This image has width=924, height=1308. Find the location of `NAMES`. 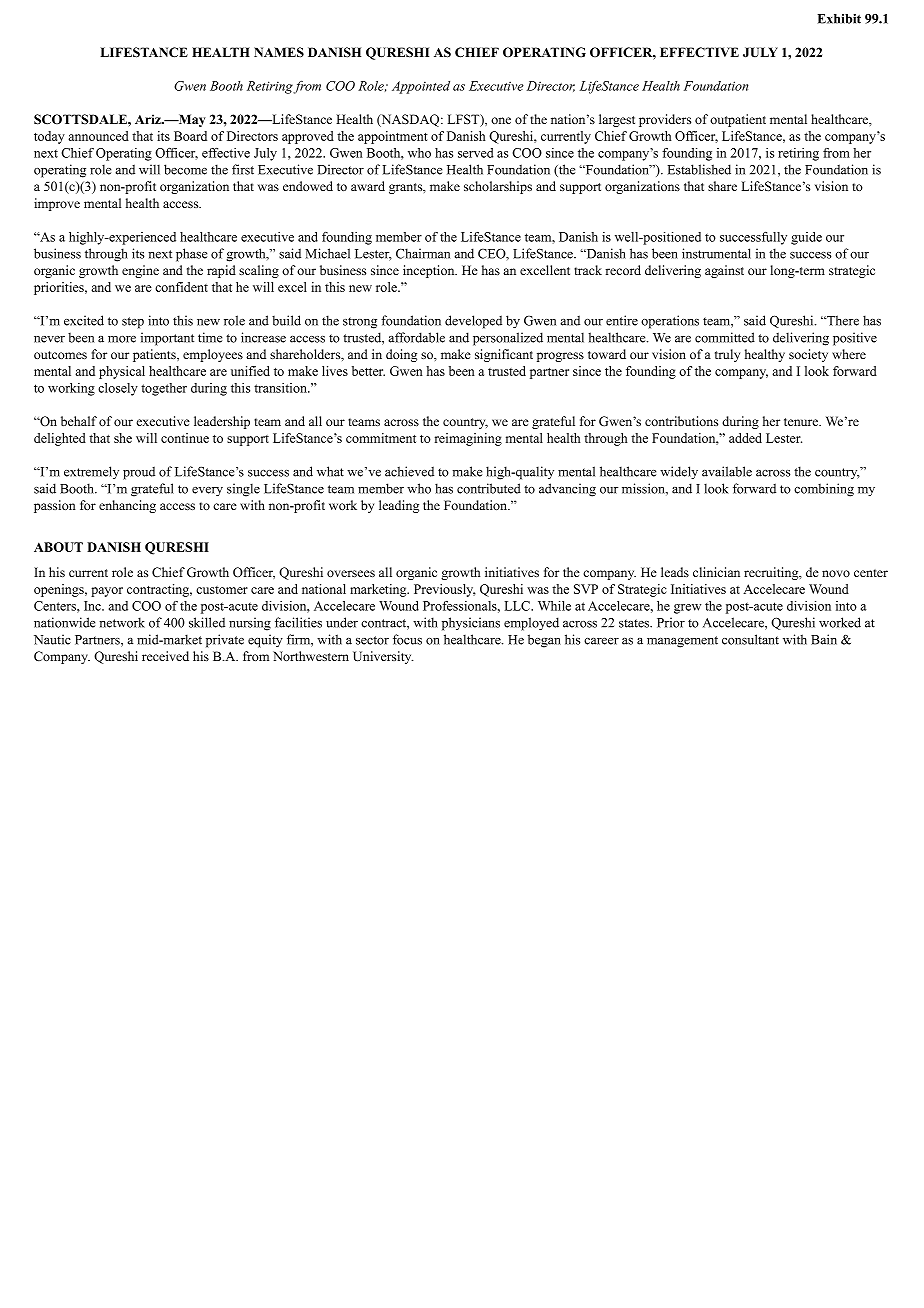

NAMES is located at coordinates (279, 52).
